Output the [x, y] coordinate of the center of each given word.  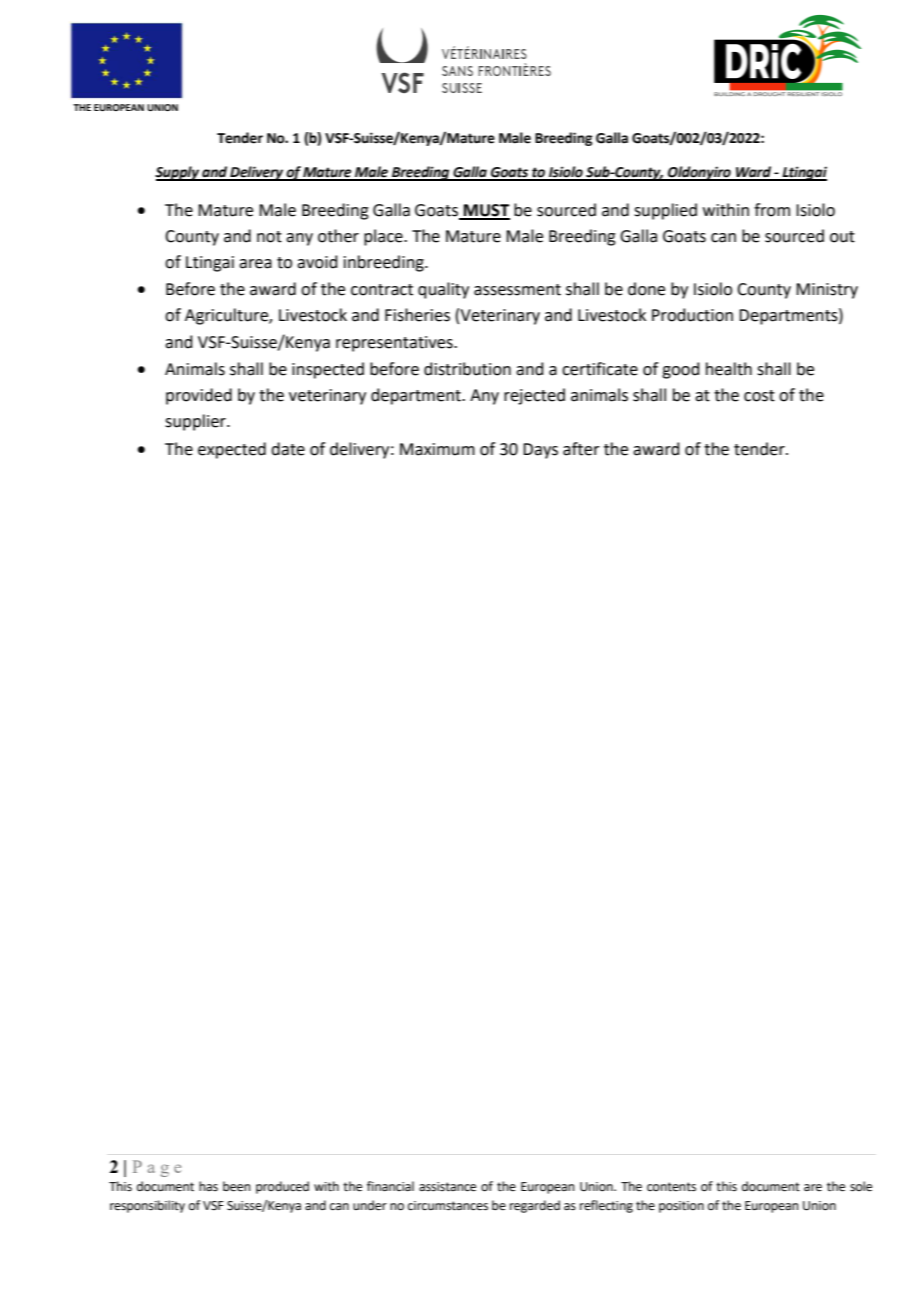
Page [157, 1168]
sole [861, 1186]
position [681, 1207]
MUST [486, 211]
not [269, 237]
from [772, 210]
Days [540, 451]
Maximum [437, 449]
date [288, 449]
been [237, 1186]
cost [759, 396]
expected [232, 450]
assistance [447, 1187]
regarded [535, 1206]
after [581, 449]
